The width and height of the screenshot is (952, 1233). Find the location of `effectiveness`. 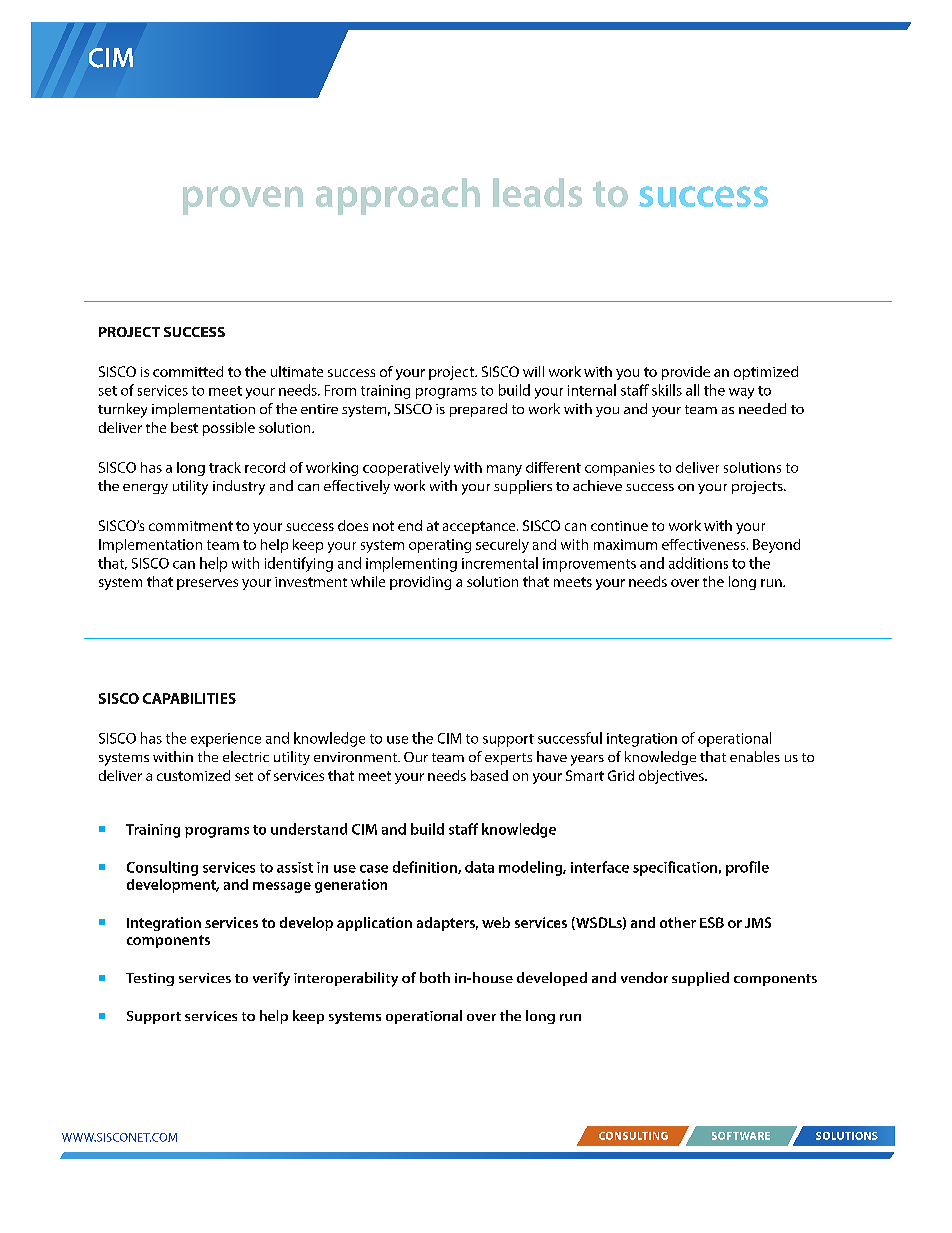

effectiveness is located at coordinates (705, 544).
